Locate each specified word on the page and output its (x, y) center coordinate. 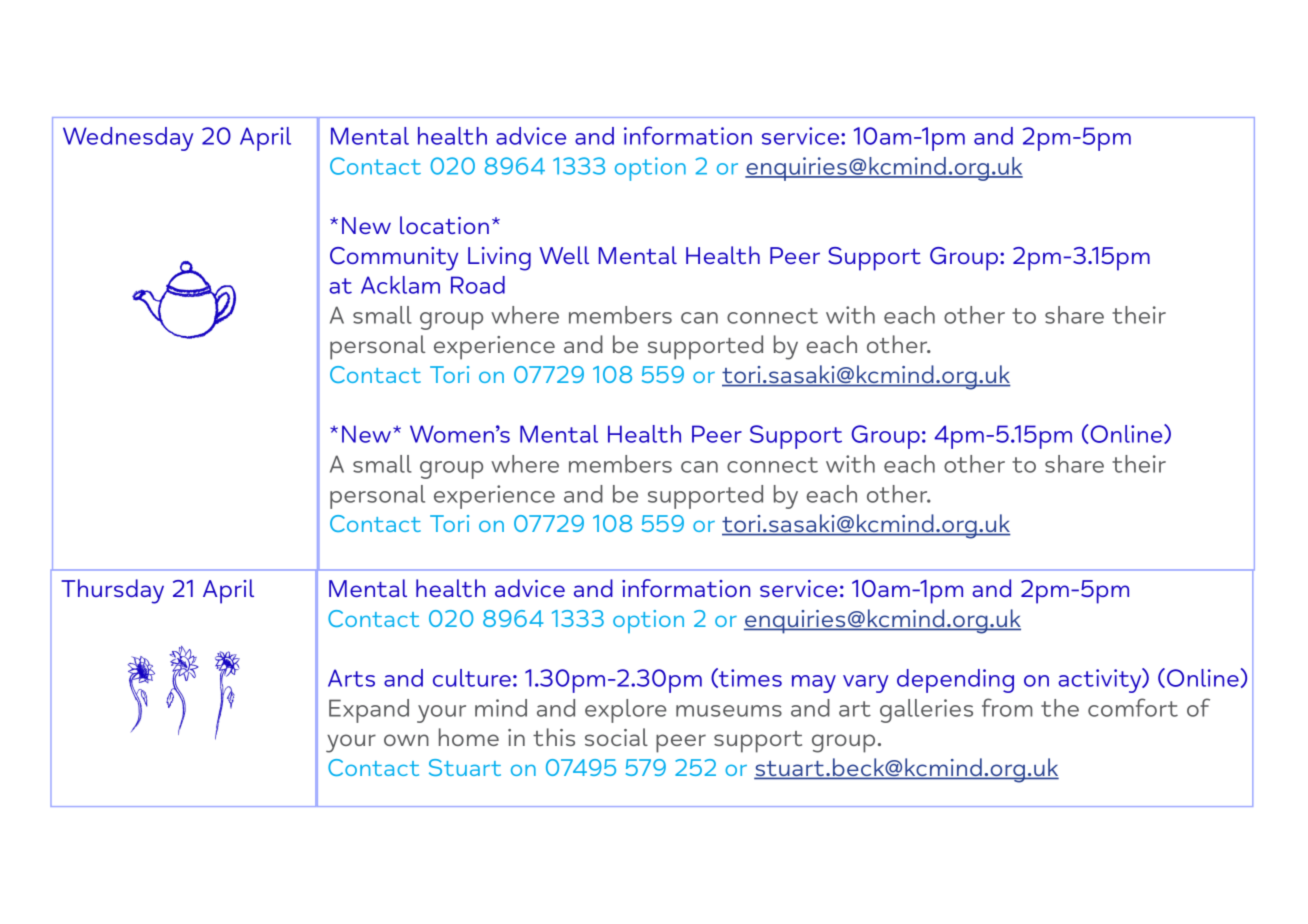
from (1007, 707)
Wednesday (128, 139)
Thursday (112, 591)
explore (626, 711)
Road (478, 285)
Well (564, 255)
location (444, 225)
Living (499, 259)
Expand (369, 711)
